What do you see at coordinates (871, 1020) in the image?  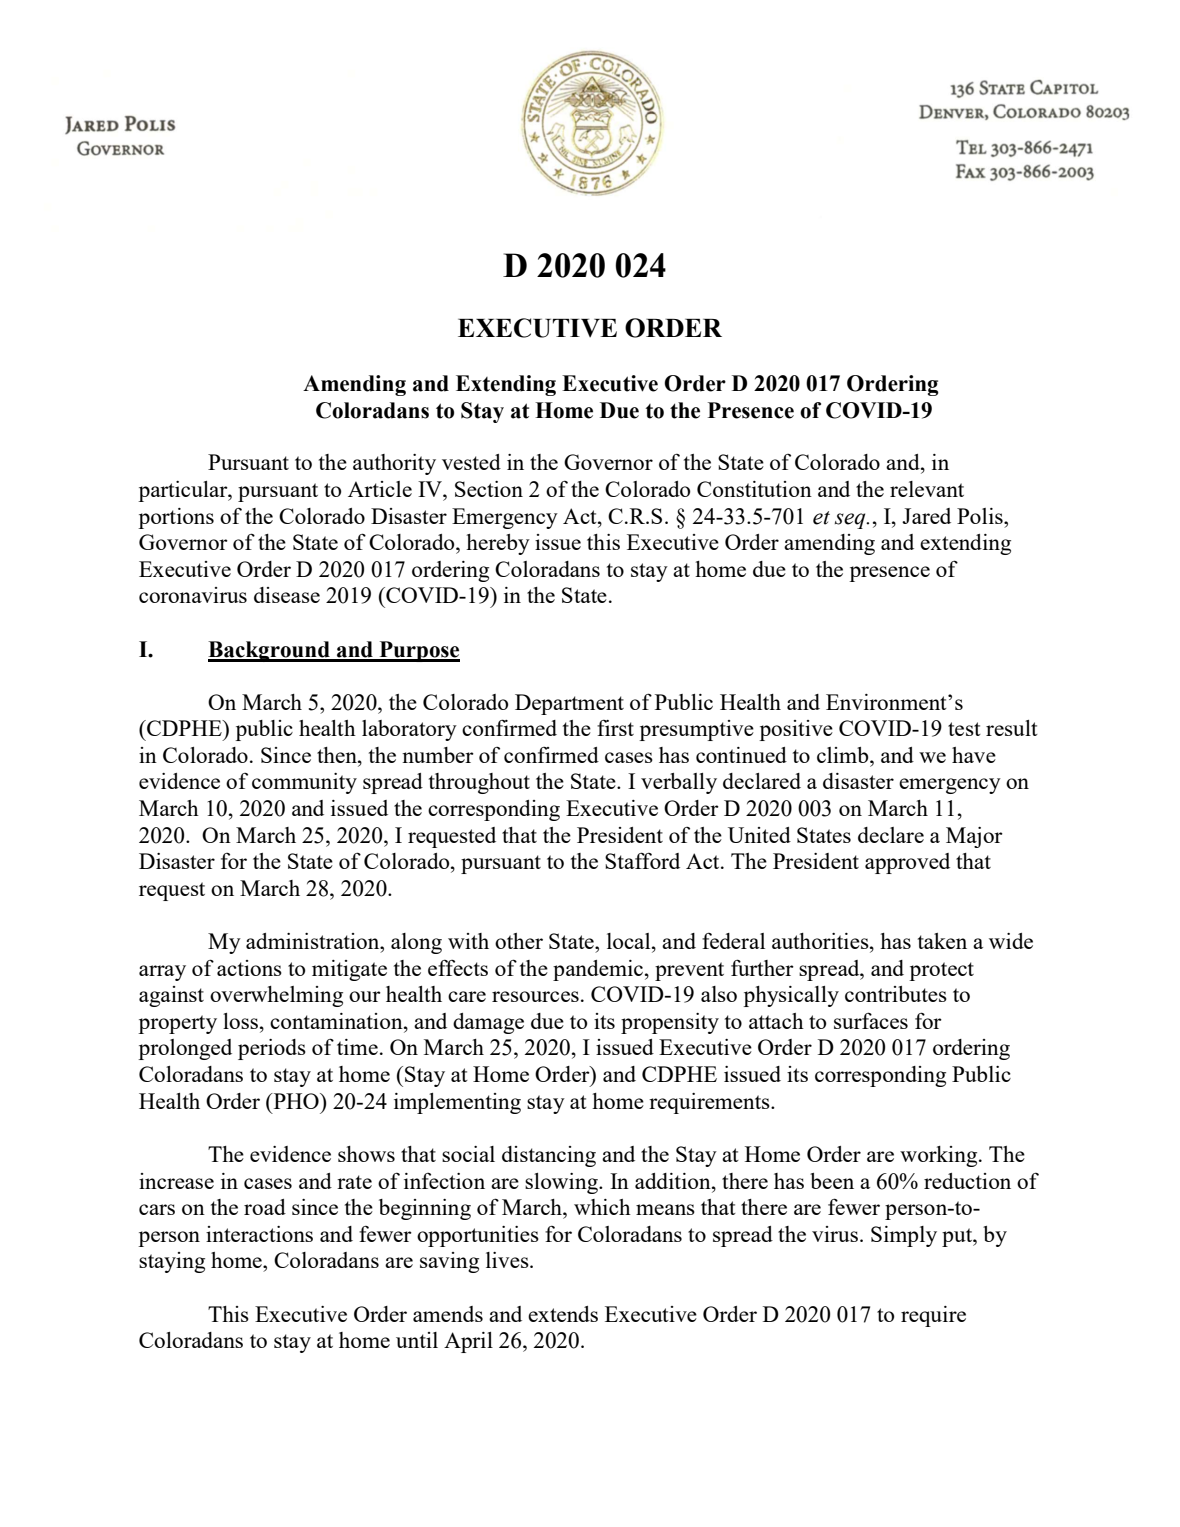 I see `surfaces` at bounding box center [871, 1020].
